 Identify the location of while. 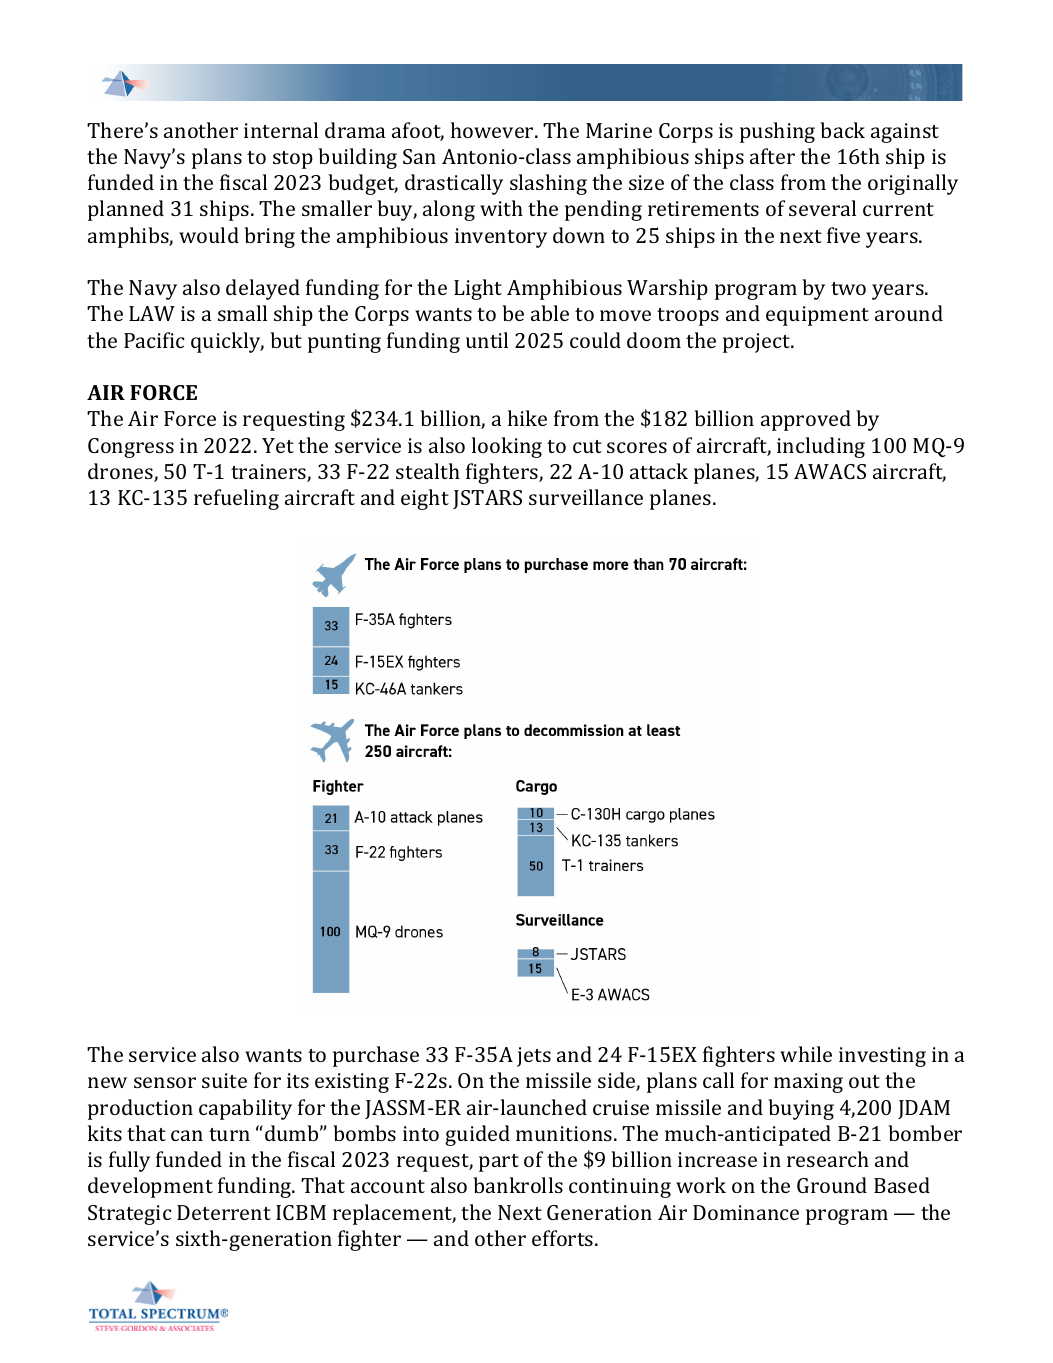
(806, 1054).
